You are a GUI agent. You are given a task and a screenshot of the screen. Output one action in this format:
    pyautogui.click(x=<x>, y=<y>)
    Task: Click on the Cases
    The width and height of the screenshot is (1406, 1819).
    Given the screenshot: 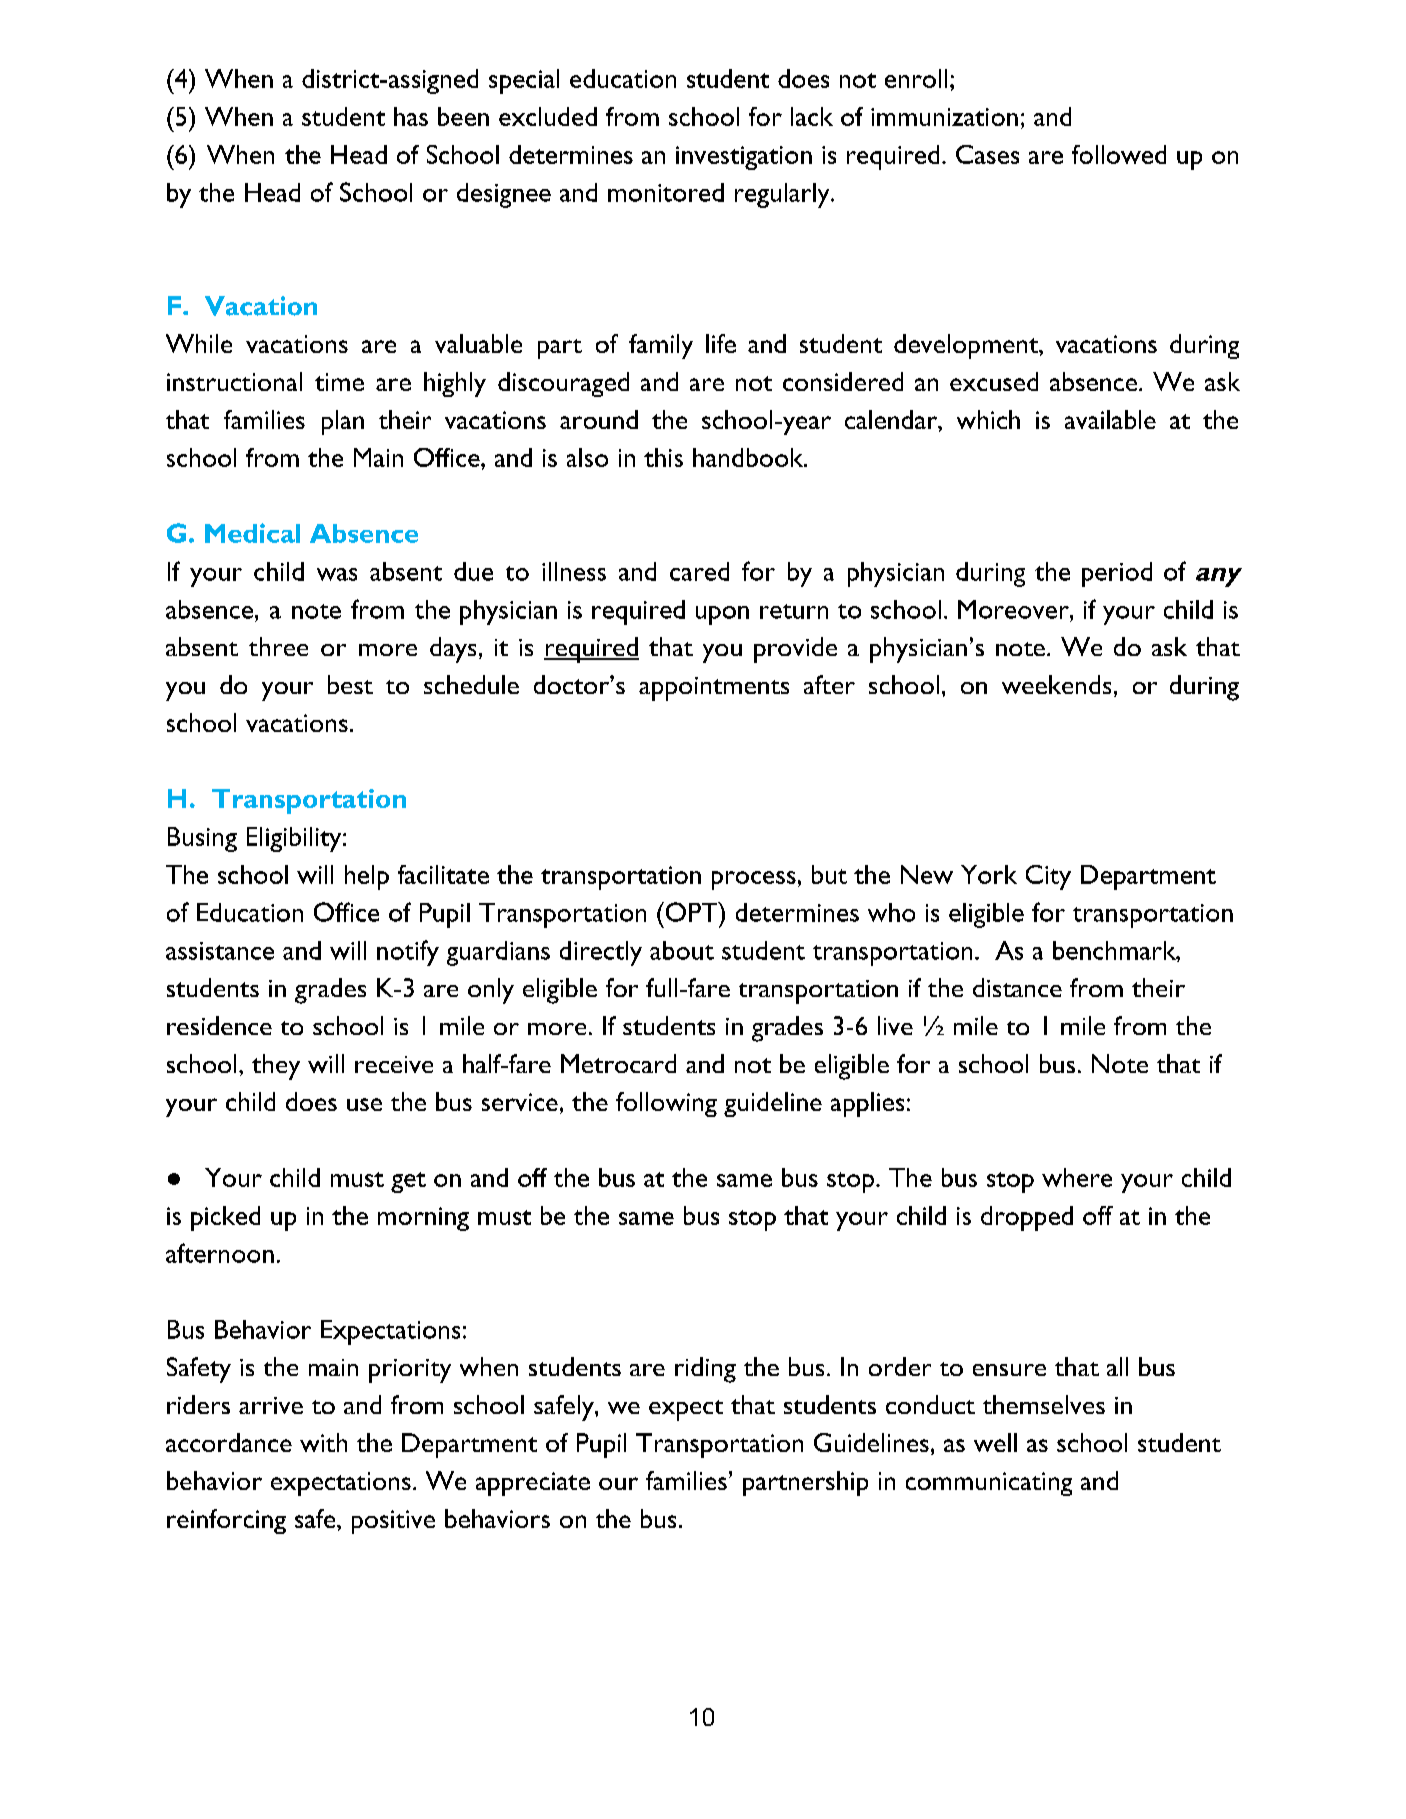 What is the action you would take?
    pyautogui.click(x=987, y=154)
